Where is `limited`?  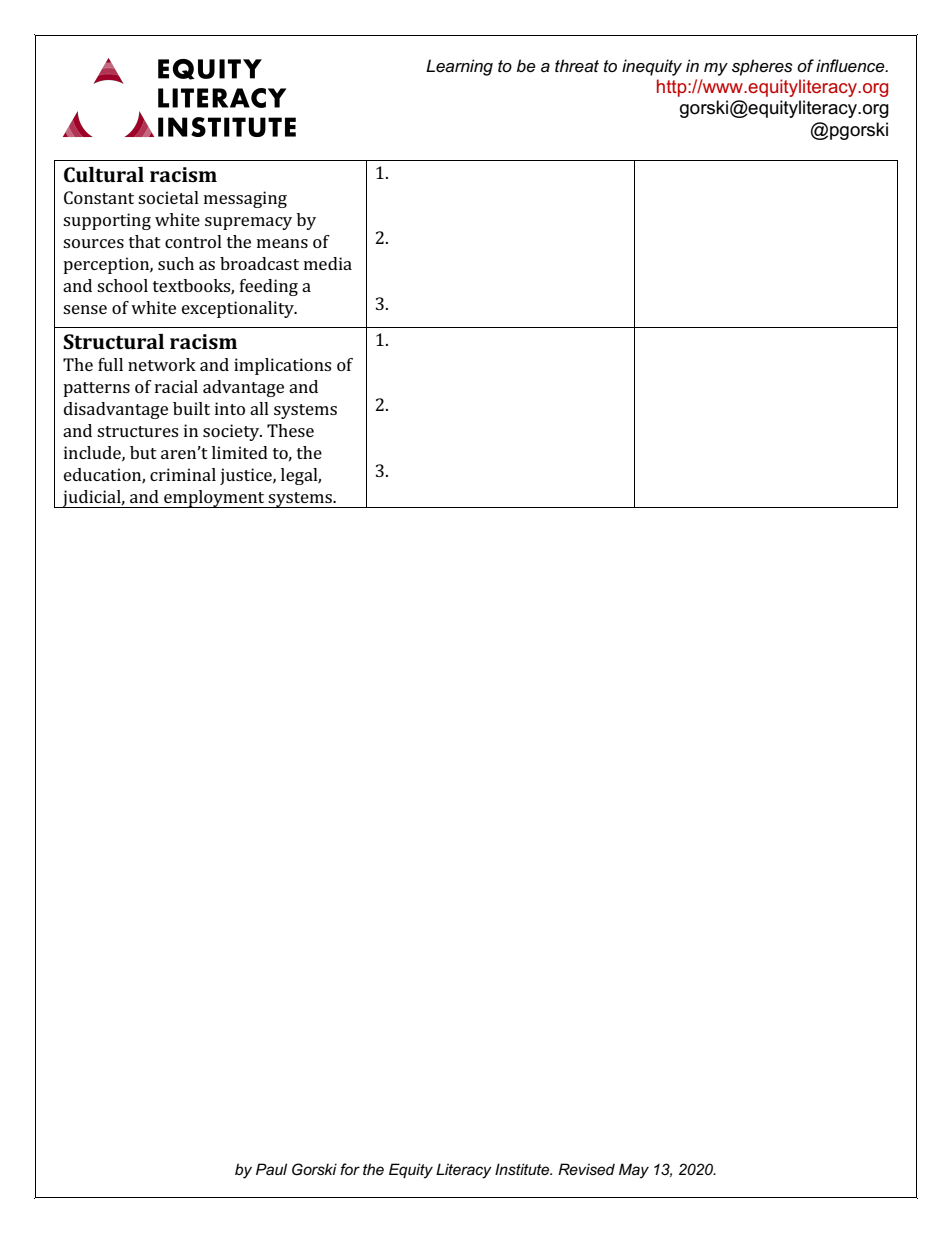 limited is located at coordinates (240, 452).
